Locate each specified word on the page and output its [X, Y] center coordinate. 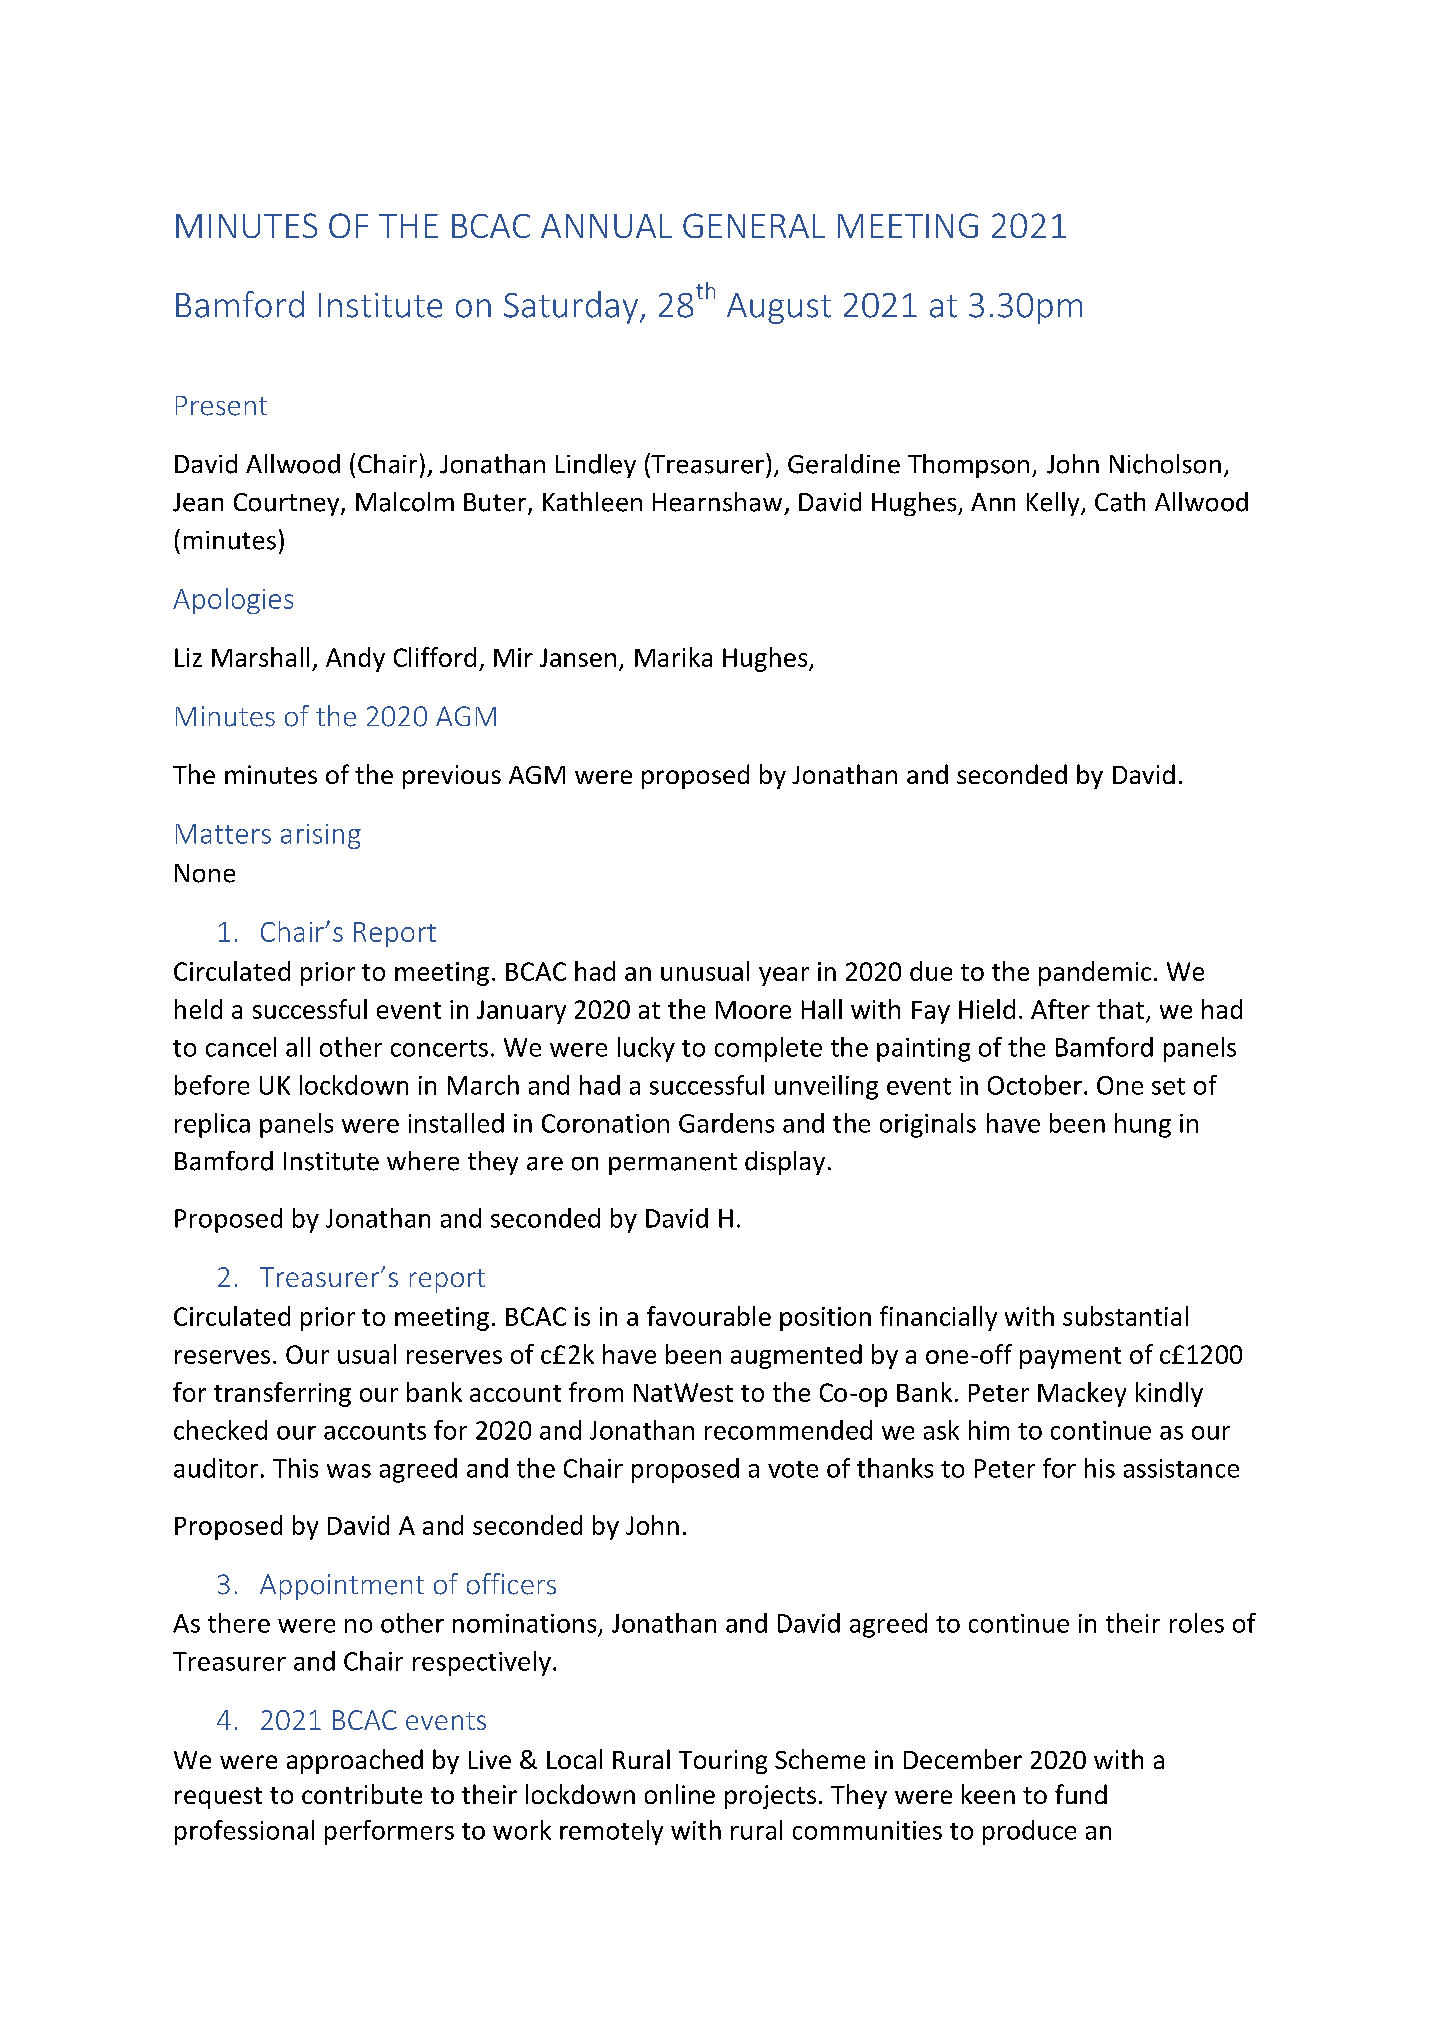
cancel [241, 1047]
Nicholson [1165, 464]
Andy [355, 659]
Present [221, 406]
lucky [646, 1049]
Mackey [1082, 1394]
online [680, 1794]
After [1060, 1009]
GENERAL [754, 225]
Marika [673, 657]
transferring [282, 1394]
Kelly [1054, 504]
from [596, 1392]
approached [355, 1761]
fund [1081, 1794]
